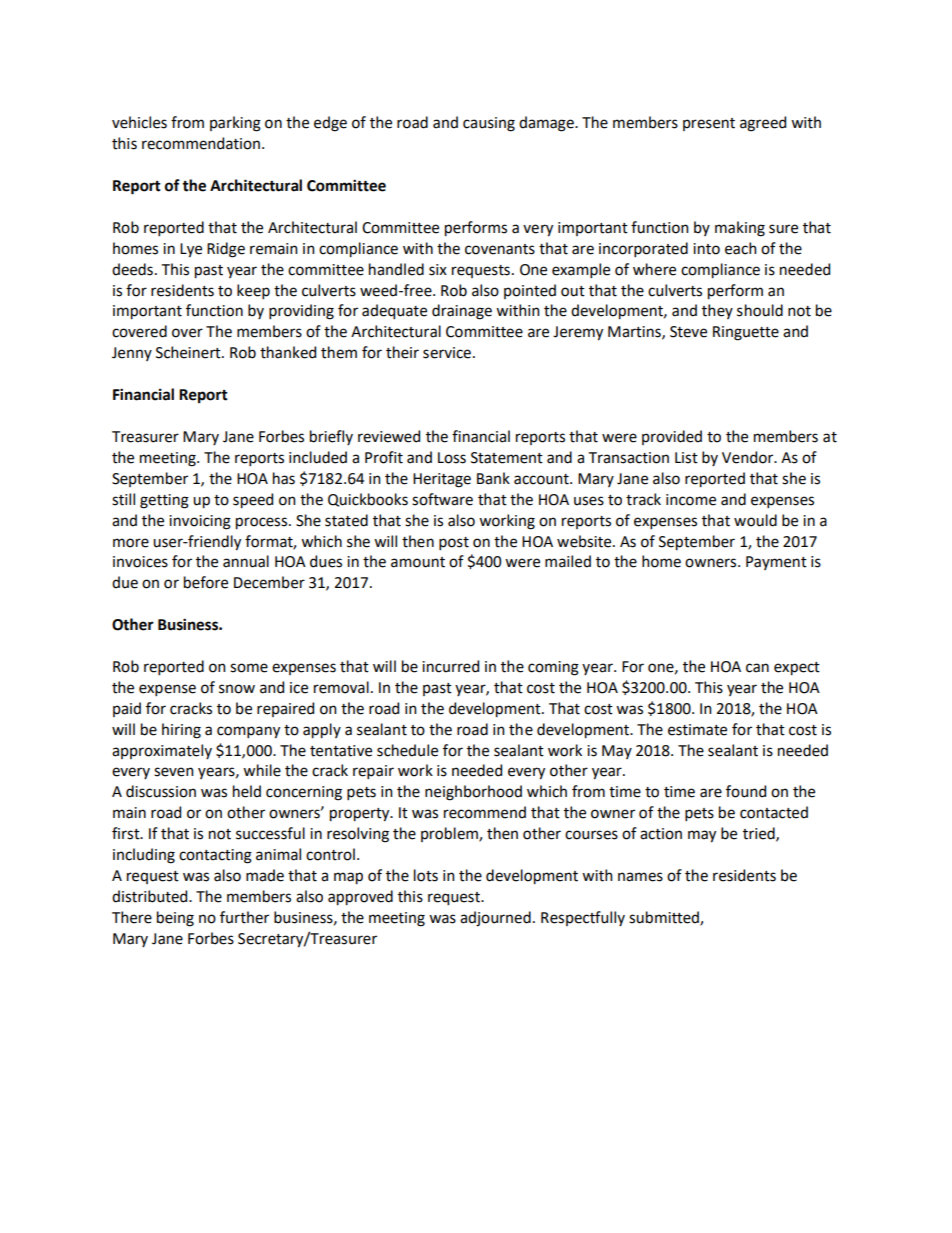 The image size is (952, 1233). Describe the element at coordinates (235, 124) in the image. I see `parking` at that location.
